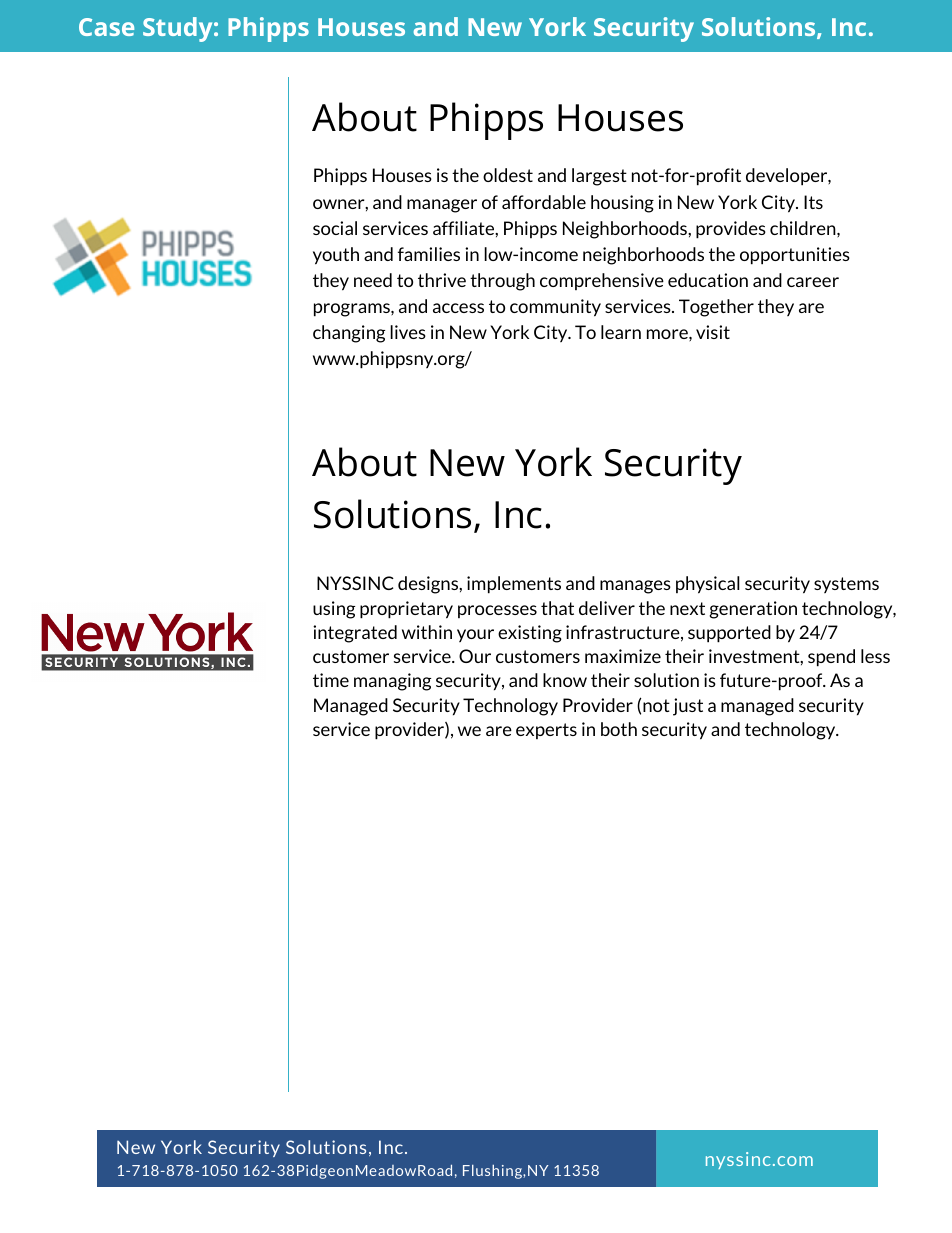 The height and width of the document is (1233, 952). Describe the element at coordinates (406, 610) in the document. I see `proprietary` at that location.
